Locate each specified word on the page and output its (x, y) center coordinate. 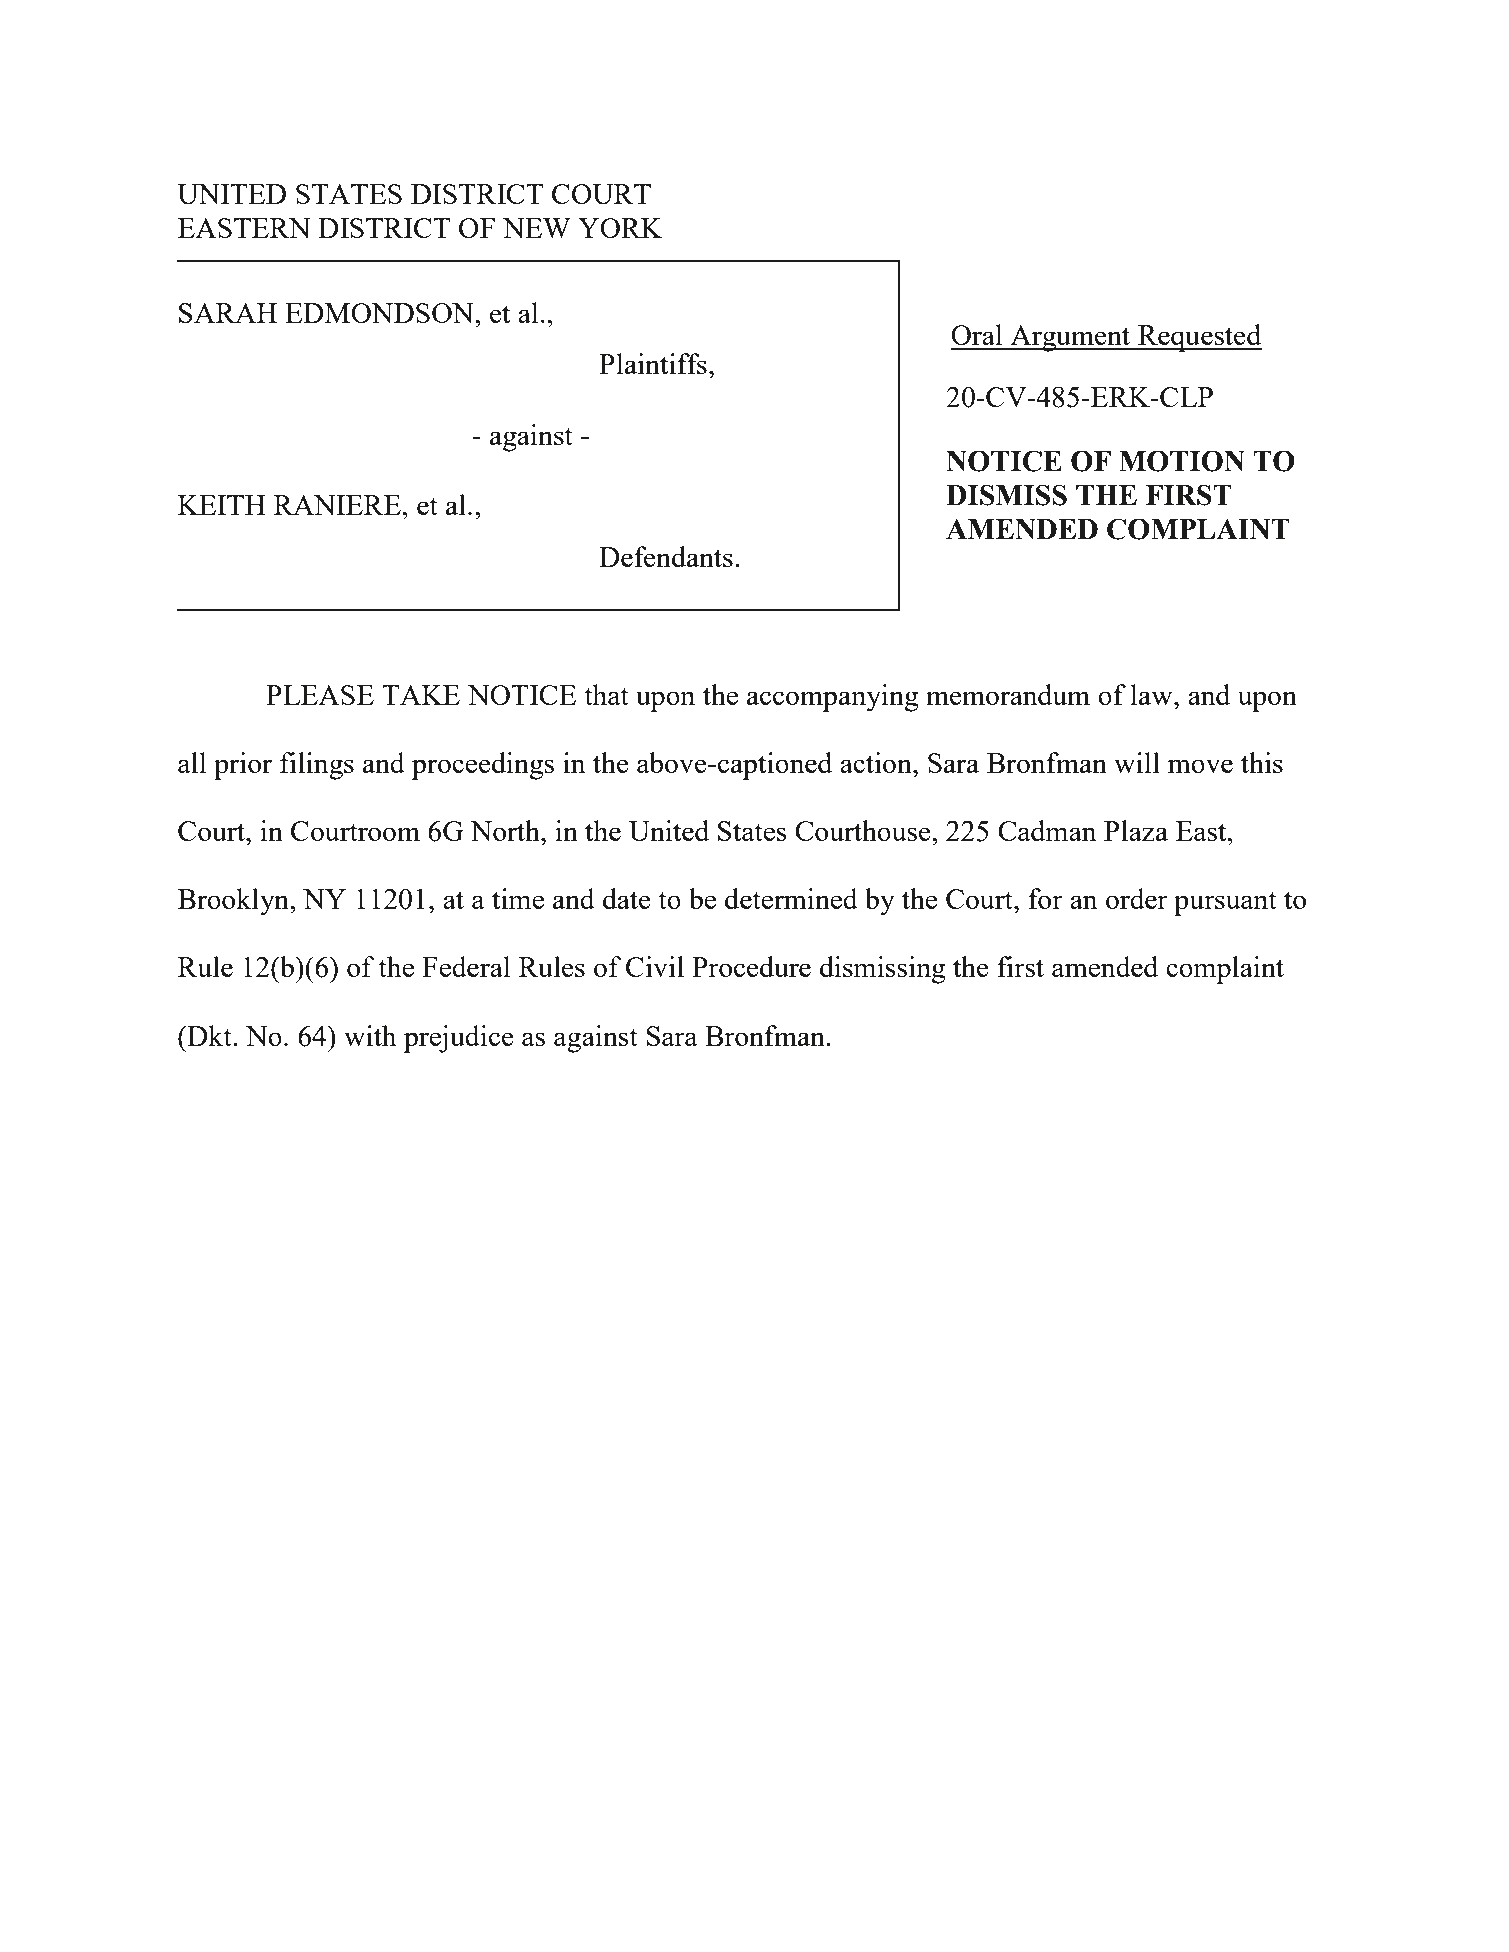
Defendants (666, 556)
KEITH (222, 505)
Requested (1199, 338)
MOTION (1182, 461)
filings (317, 766)
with (370, 1035)
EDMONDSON (380, 313)
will (1137, 762)
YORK (620, 228)
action (877, 762)
